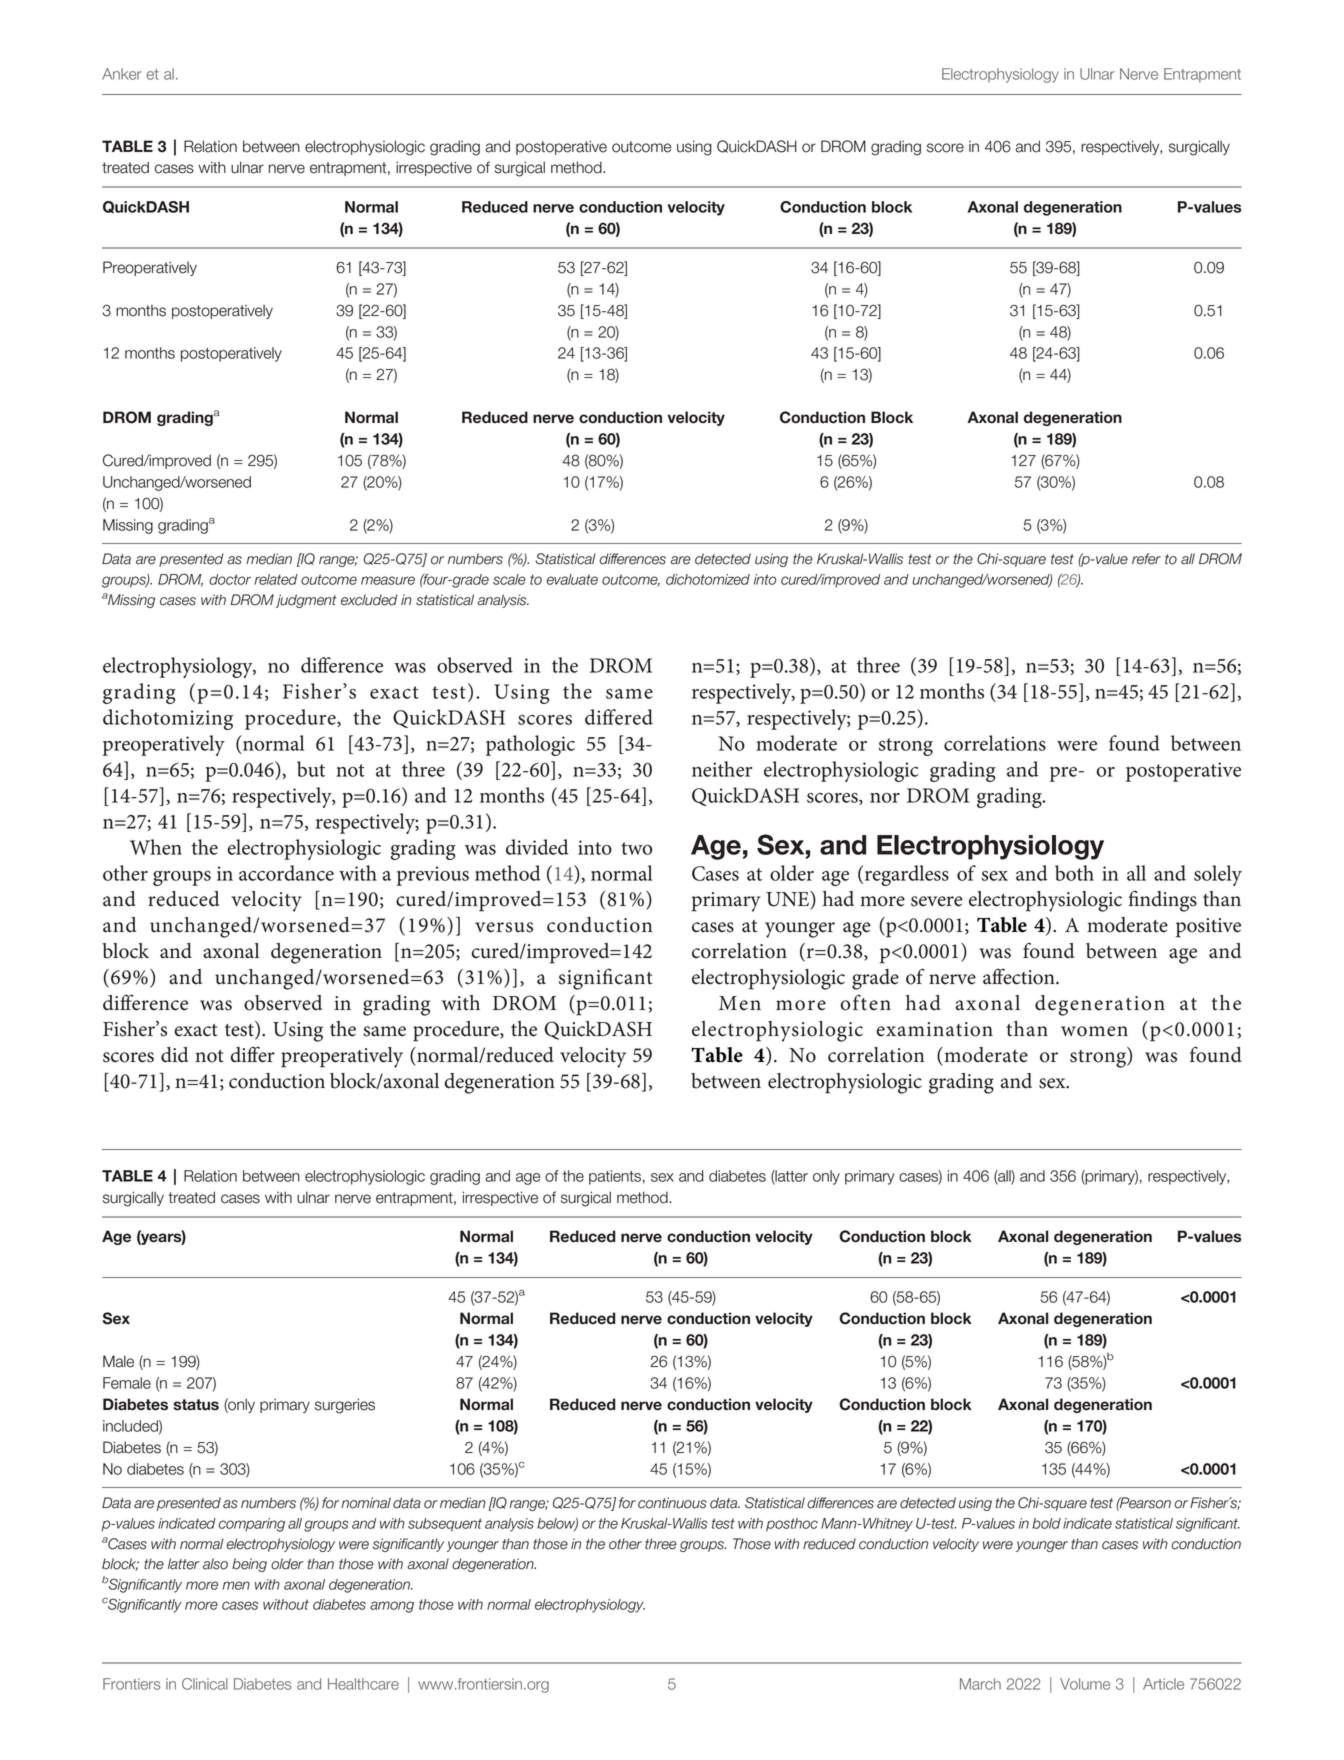 Image resolution: width=1344 pixels, height=1760 pixels. I want to click on refer, so click(1146, 559).
